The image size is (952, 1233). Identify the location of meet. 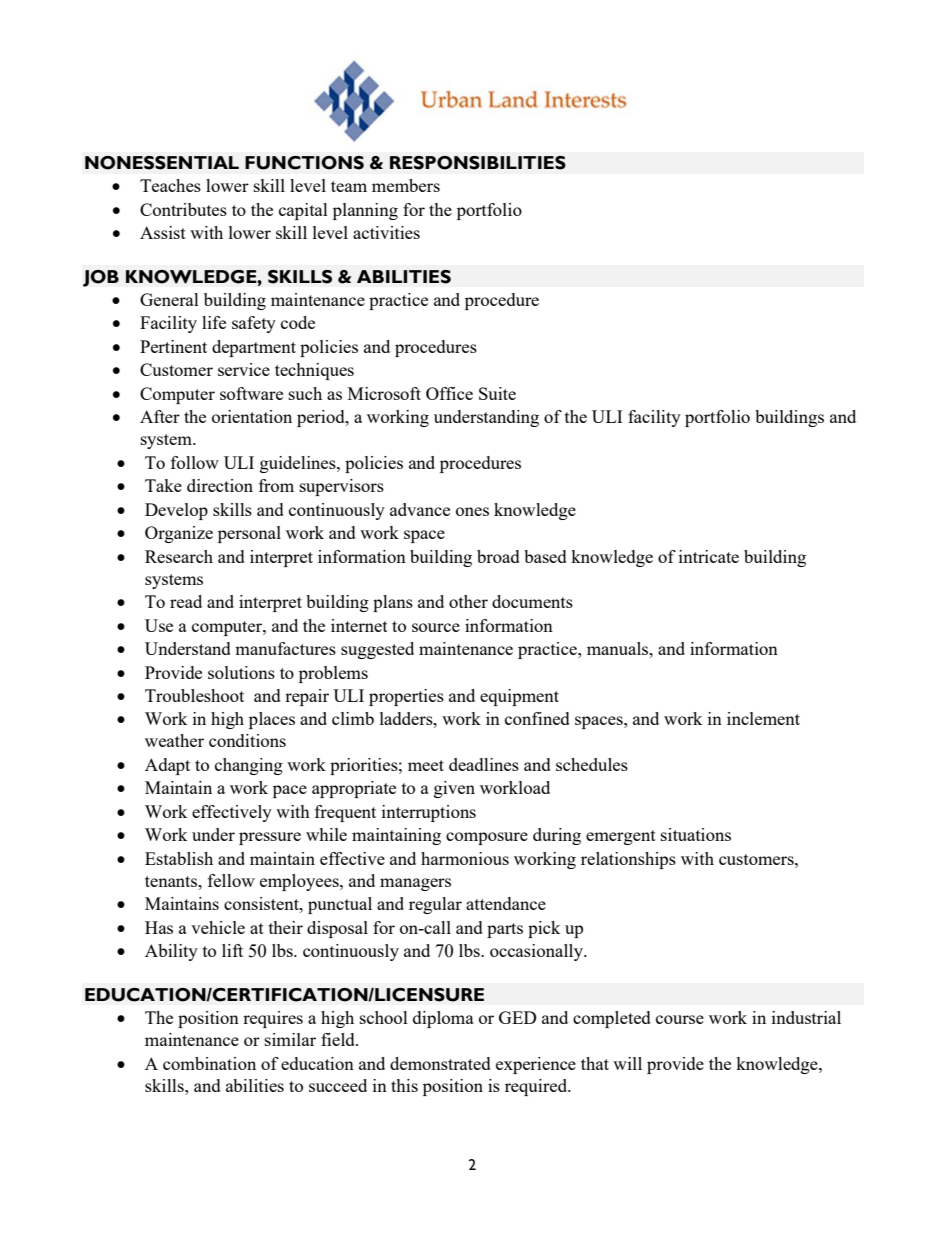
(426, 765).
